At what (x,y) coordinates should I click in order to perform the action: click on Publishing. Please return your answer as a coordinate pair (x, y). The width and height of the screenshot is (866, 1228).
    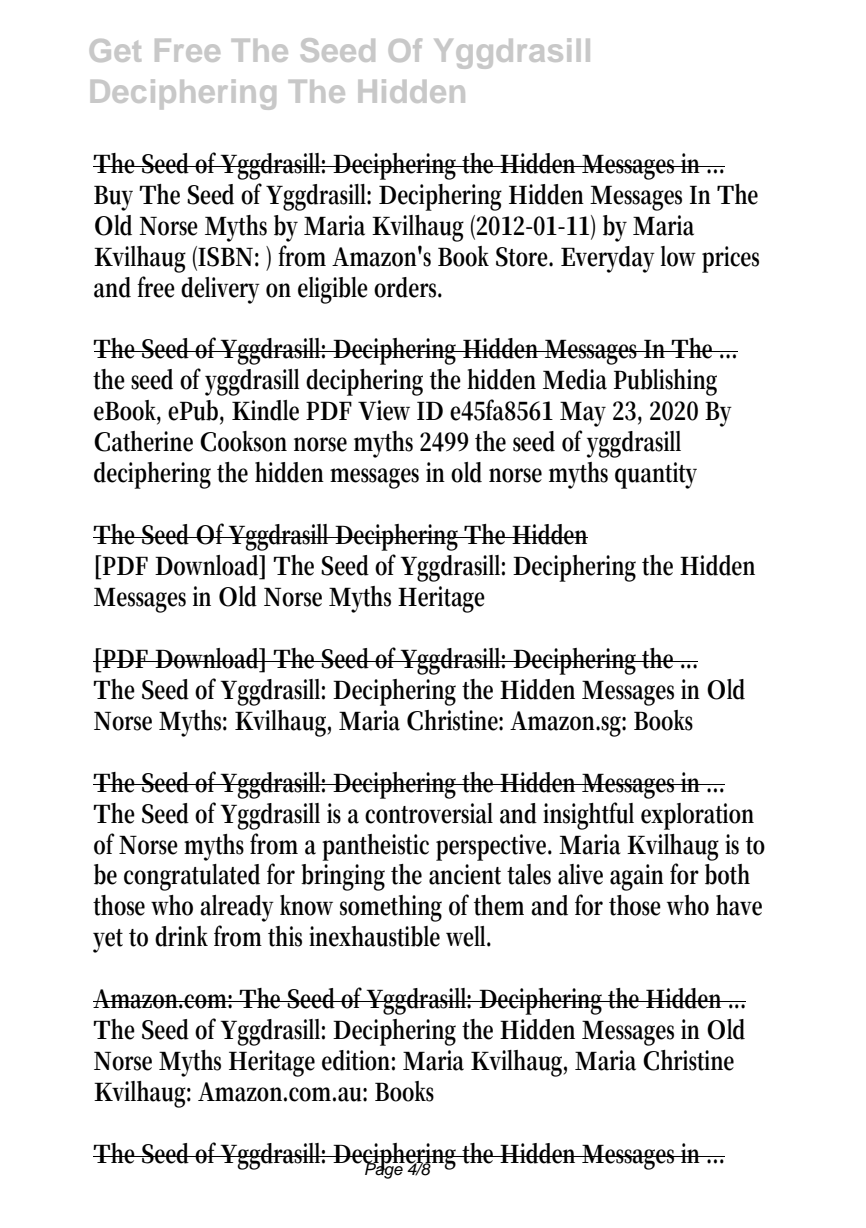
    Looking at the image, I should click on (665, 382).
